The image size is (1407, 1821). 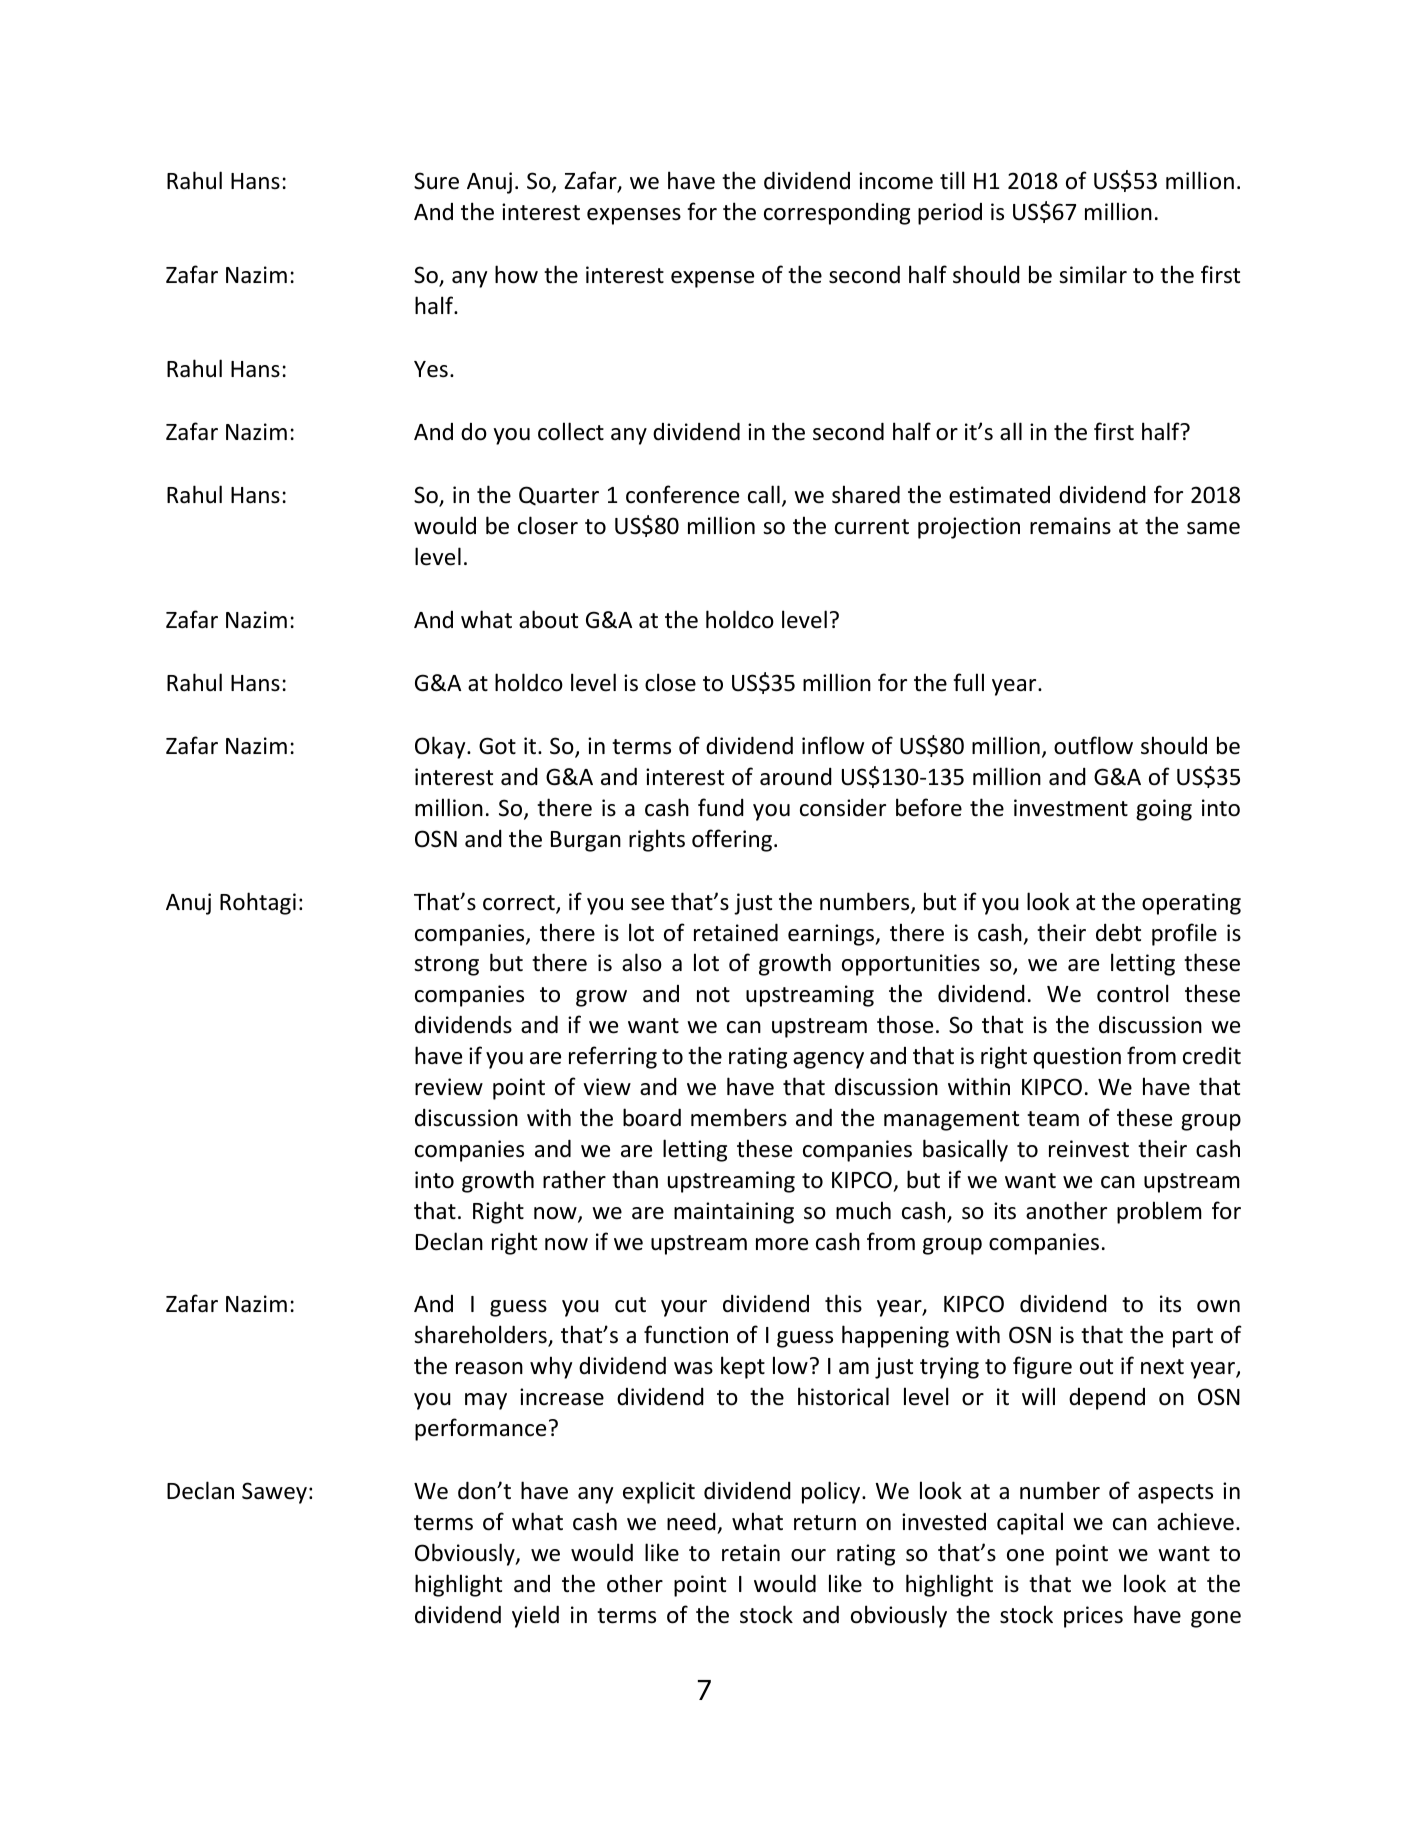 I want to click on Got, so click(x=497, y=746).
